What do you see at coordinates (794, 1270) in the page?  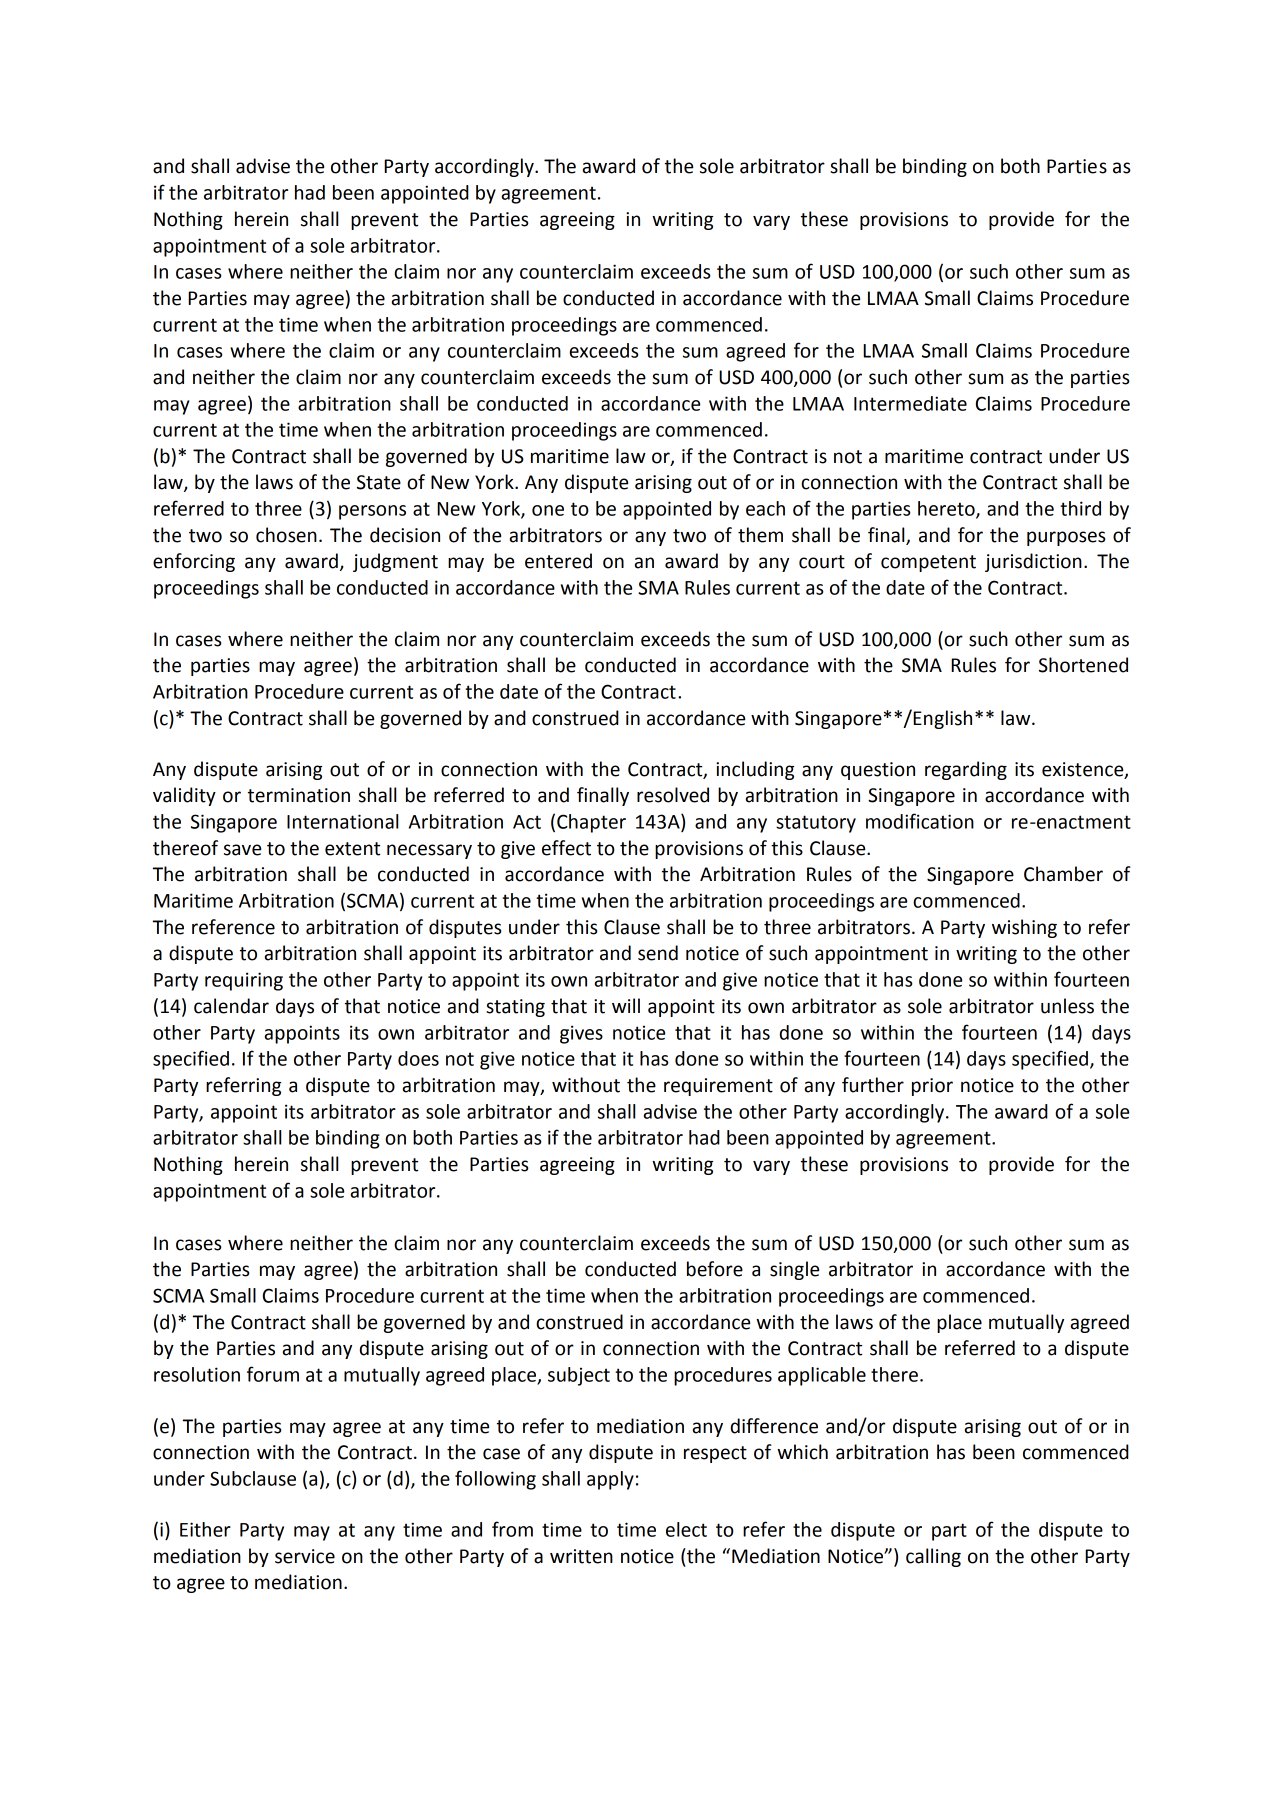 I see `single` at bounding box center [794, 1270].
